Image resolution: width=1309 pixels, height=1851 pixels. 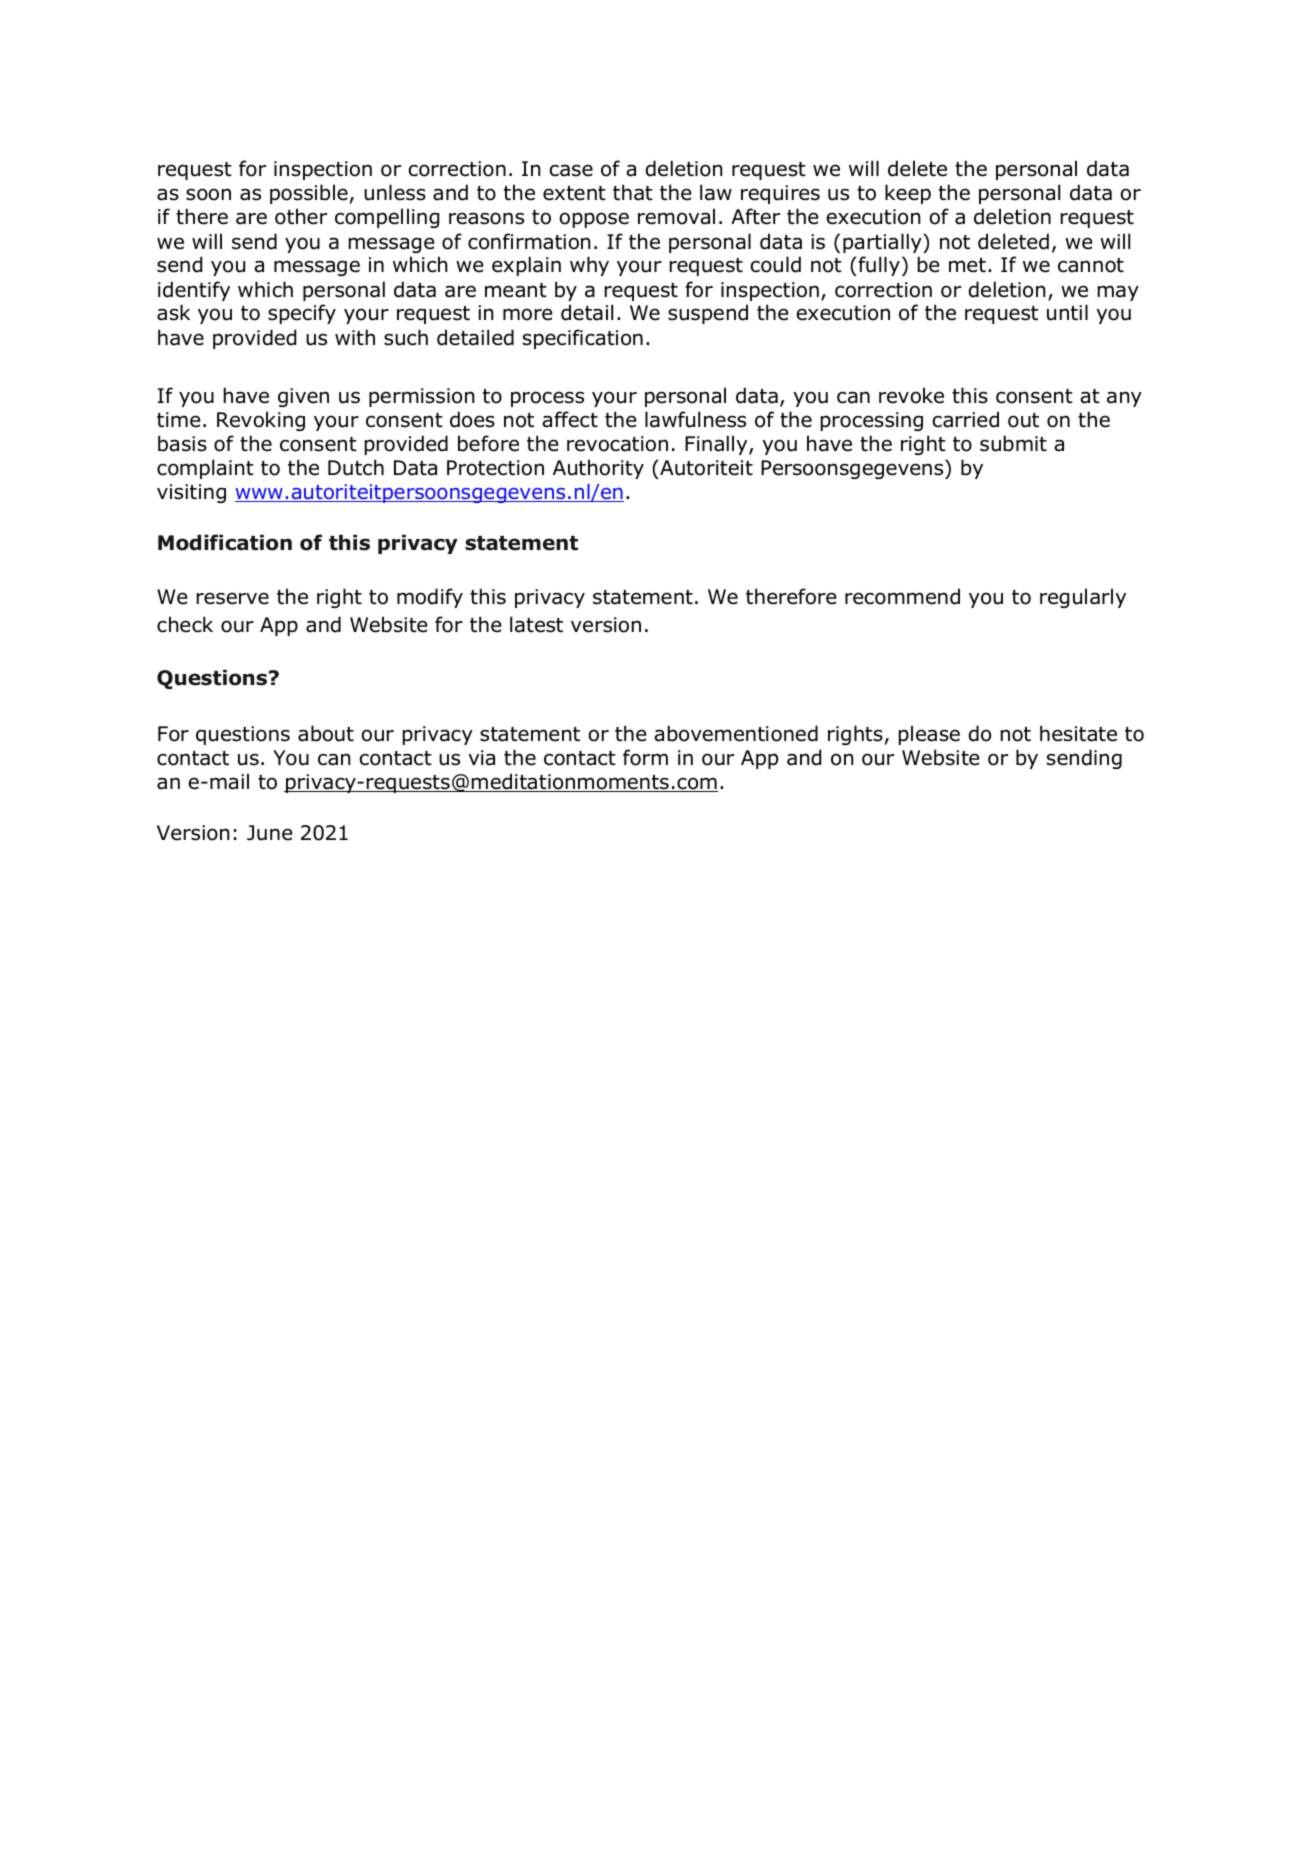 What do you see at coordinates (708, 314) in the image?
I see `suspend` at bounding box center [708, 314].
